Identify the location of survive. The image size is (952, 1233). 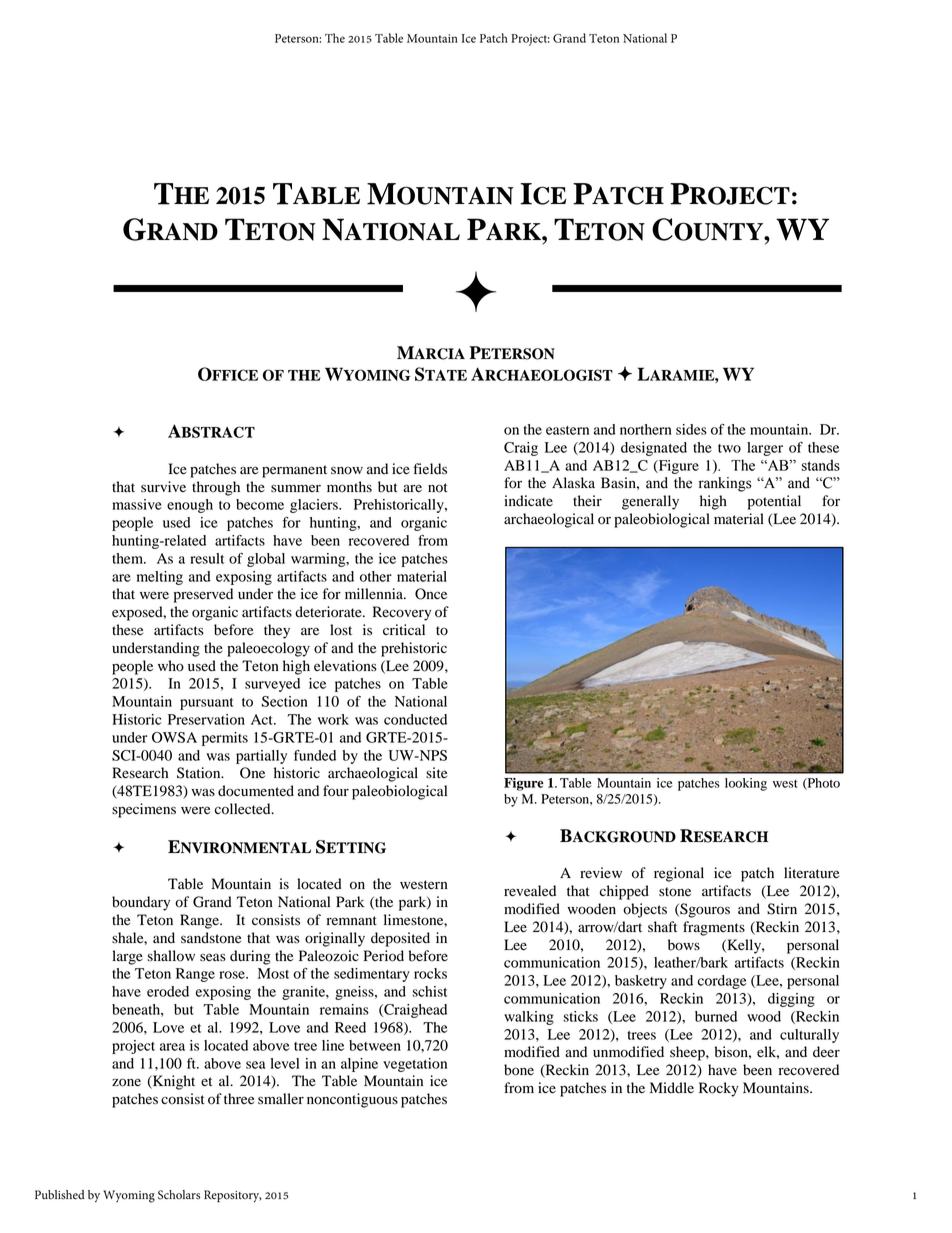
(163, 486).
